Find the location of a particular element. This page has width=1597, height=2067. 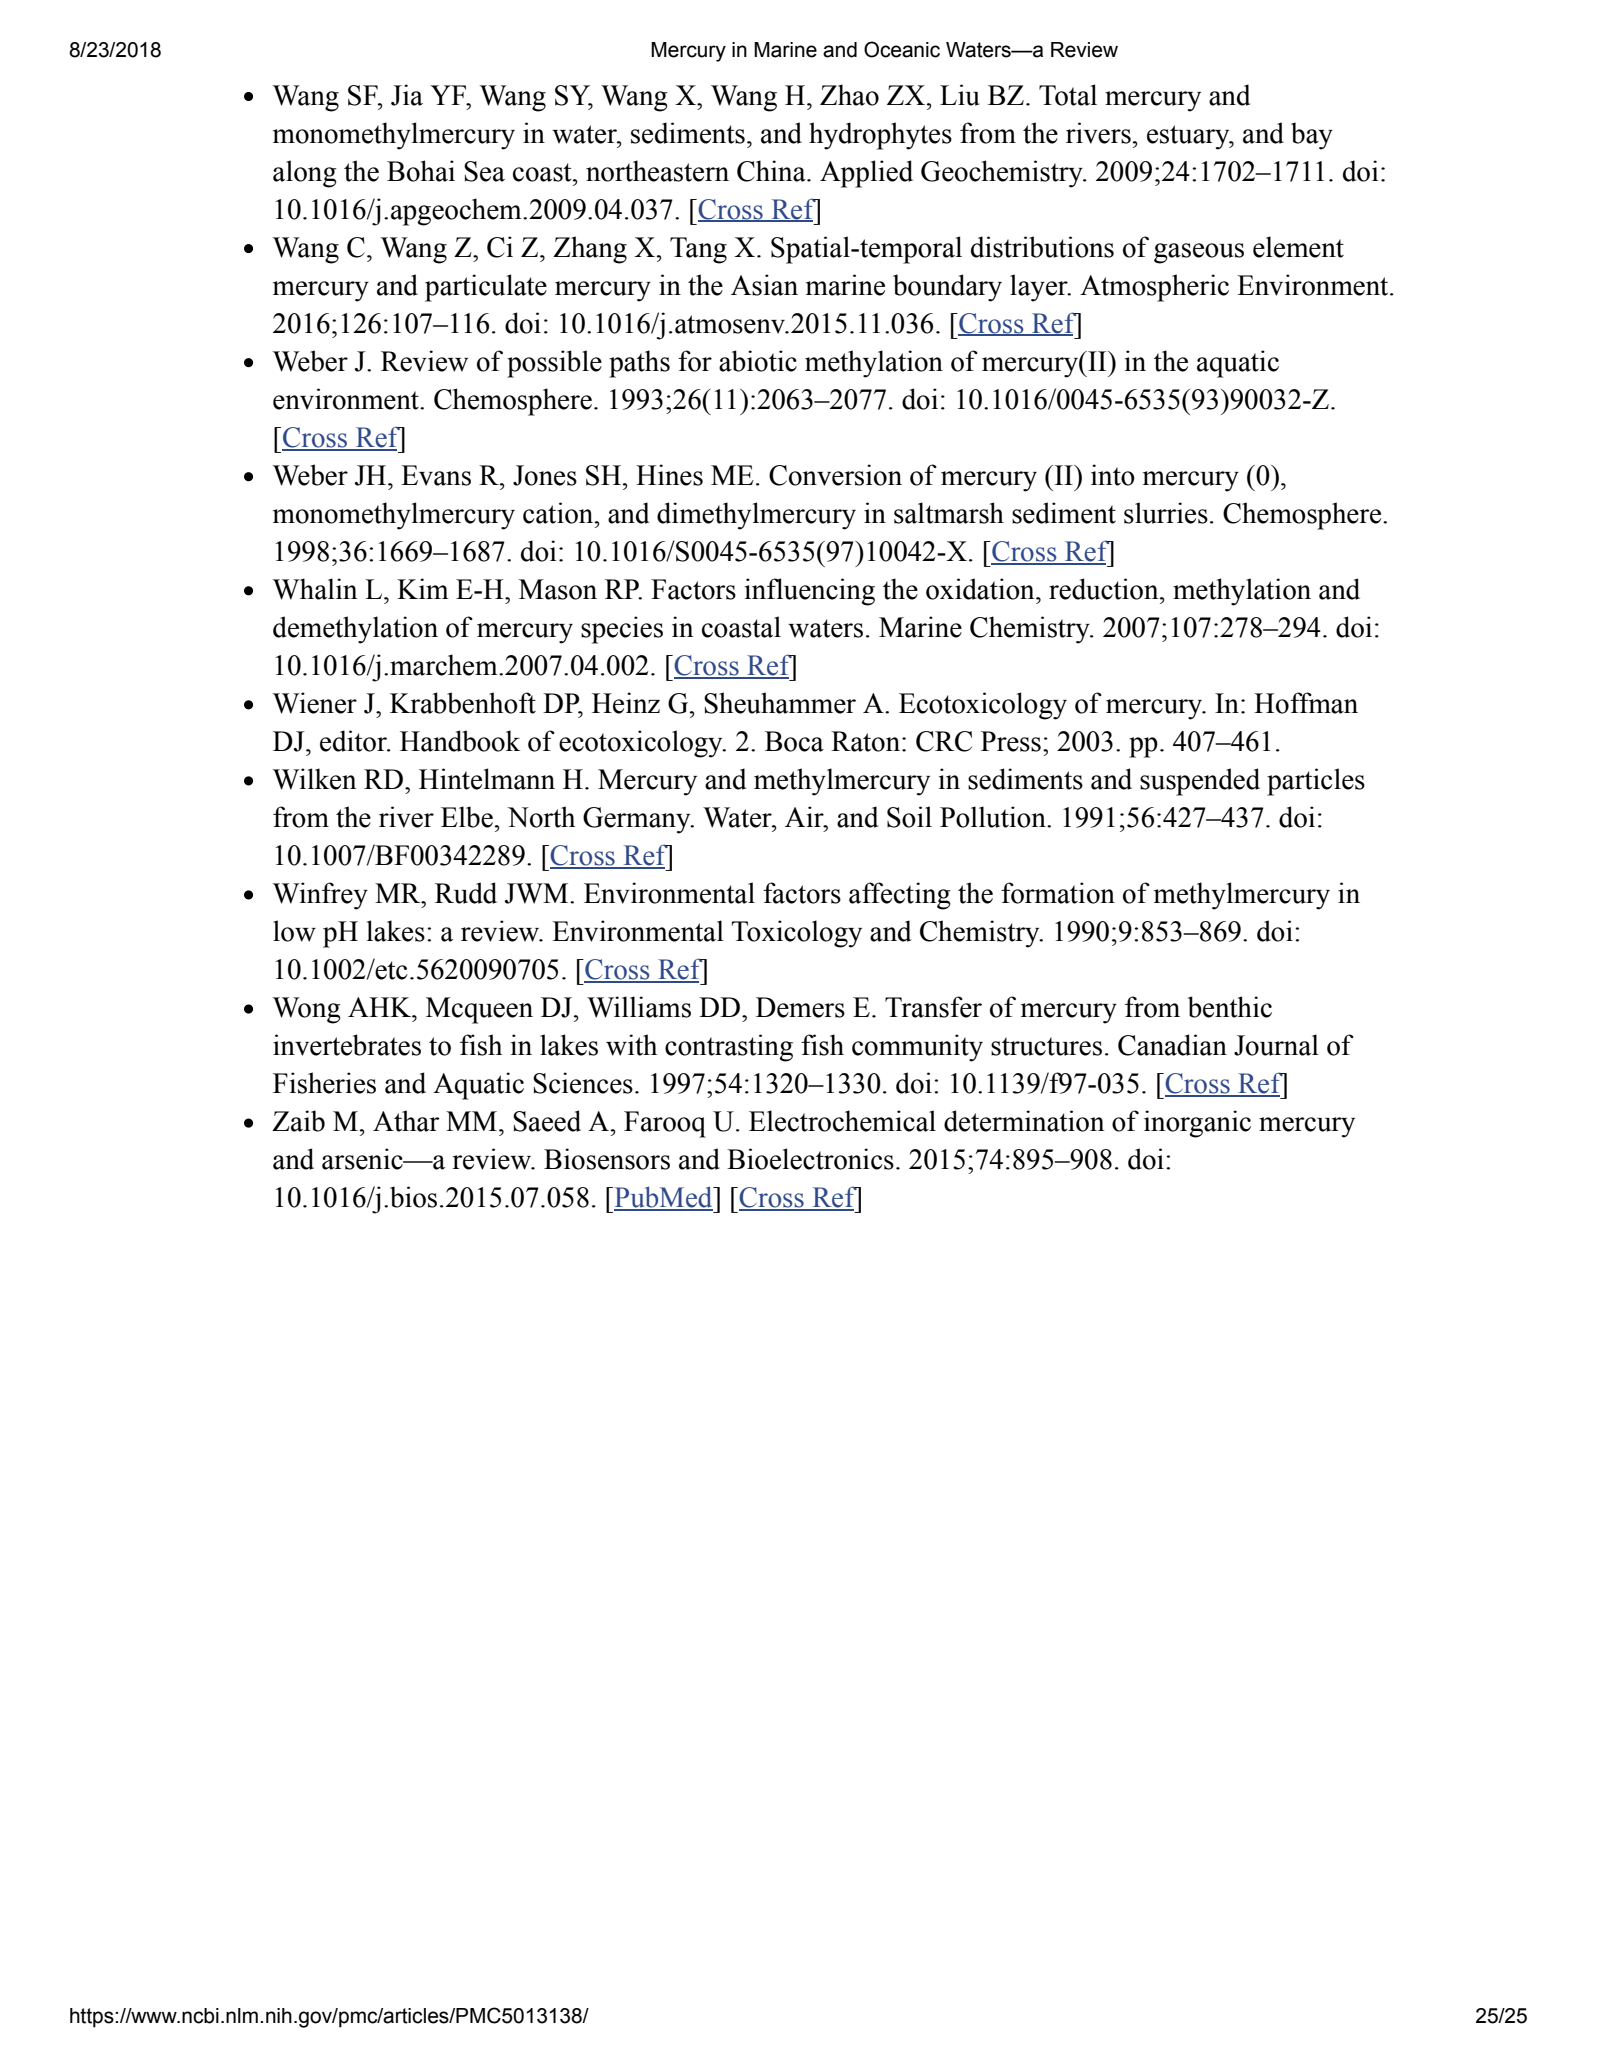

Boca is located at coordinates (794, 741).
